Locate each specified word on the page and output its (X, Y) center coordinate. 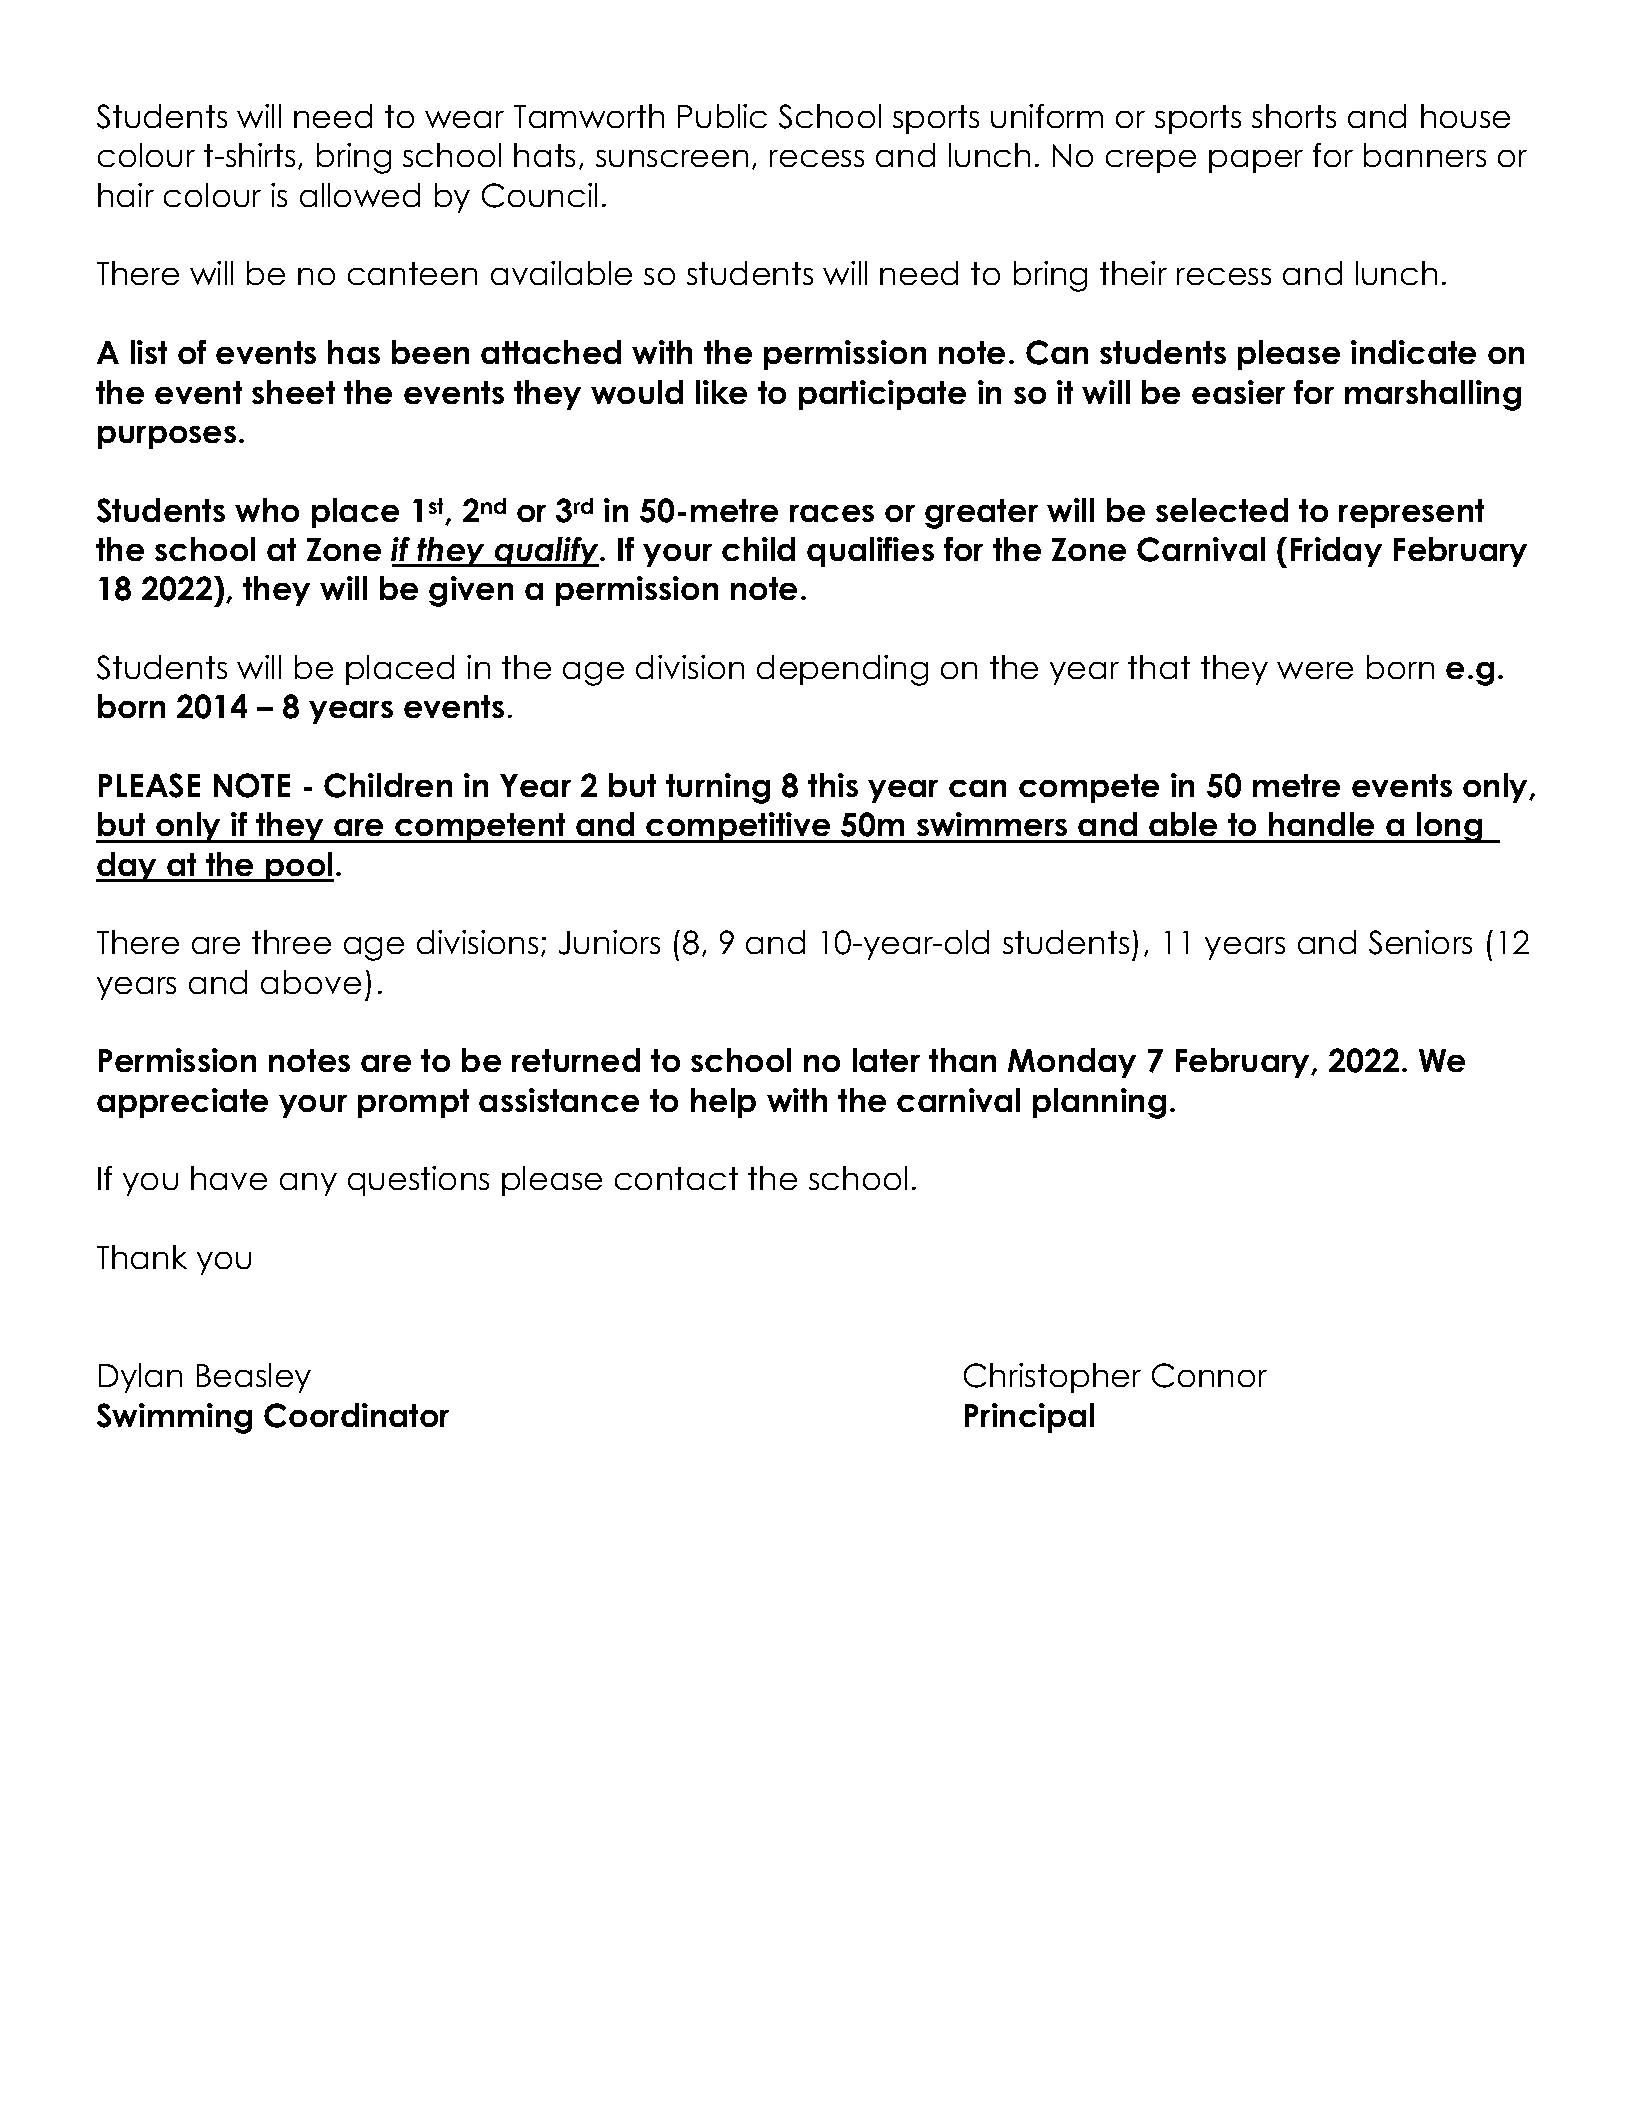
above (311, 982)
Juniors (609, 942)
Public (722, 116)
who (267, 510)
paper (1256, 161)
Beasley (254, 1378)
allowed (360, 195)
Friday (1336, 552)
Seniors (1420, 942)
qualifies (870, 552)
